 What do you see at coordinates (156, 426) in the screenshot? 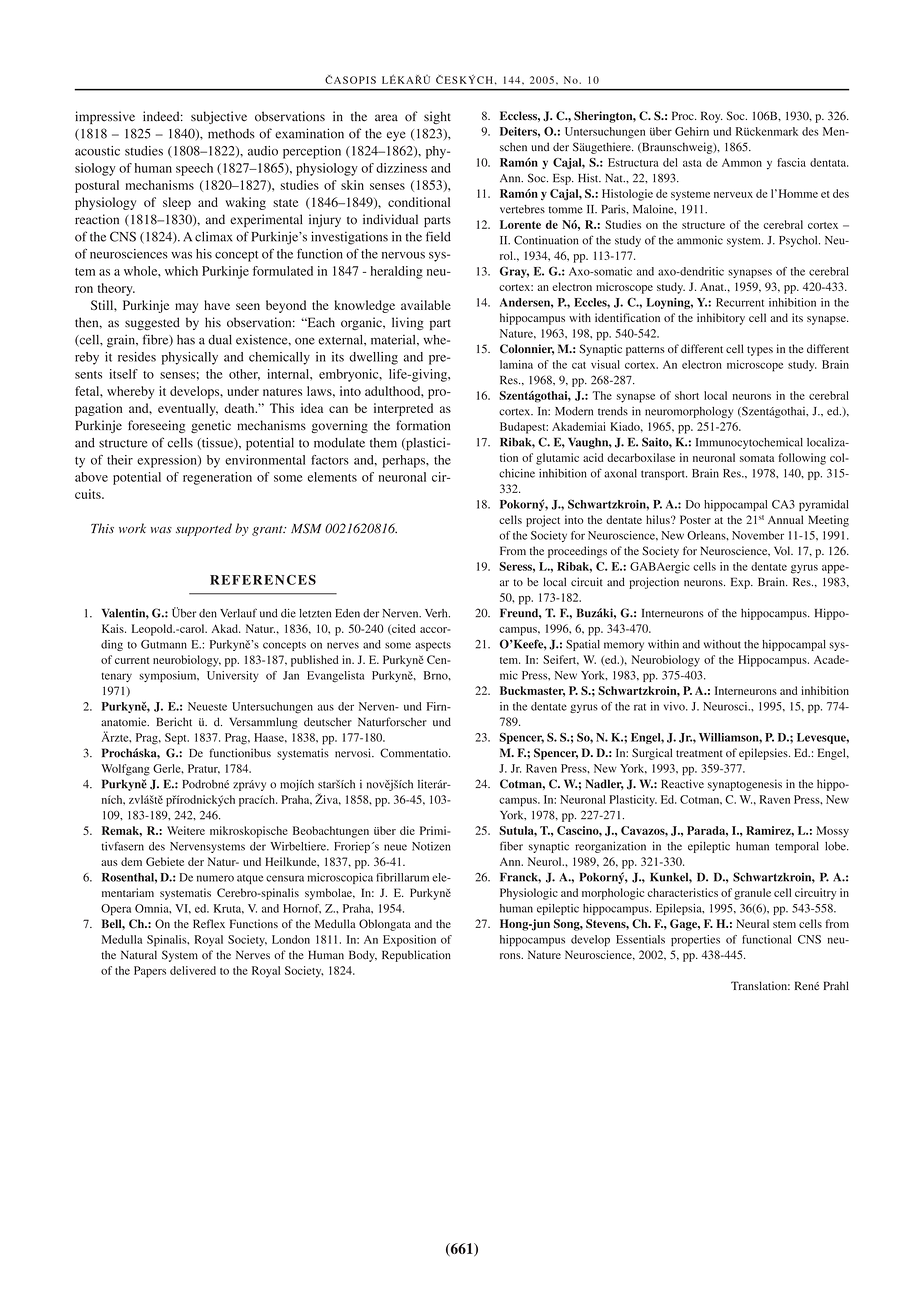
I see `foreseeing` at bounding box center [156, 426].
